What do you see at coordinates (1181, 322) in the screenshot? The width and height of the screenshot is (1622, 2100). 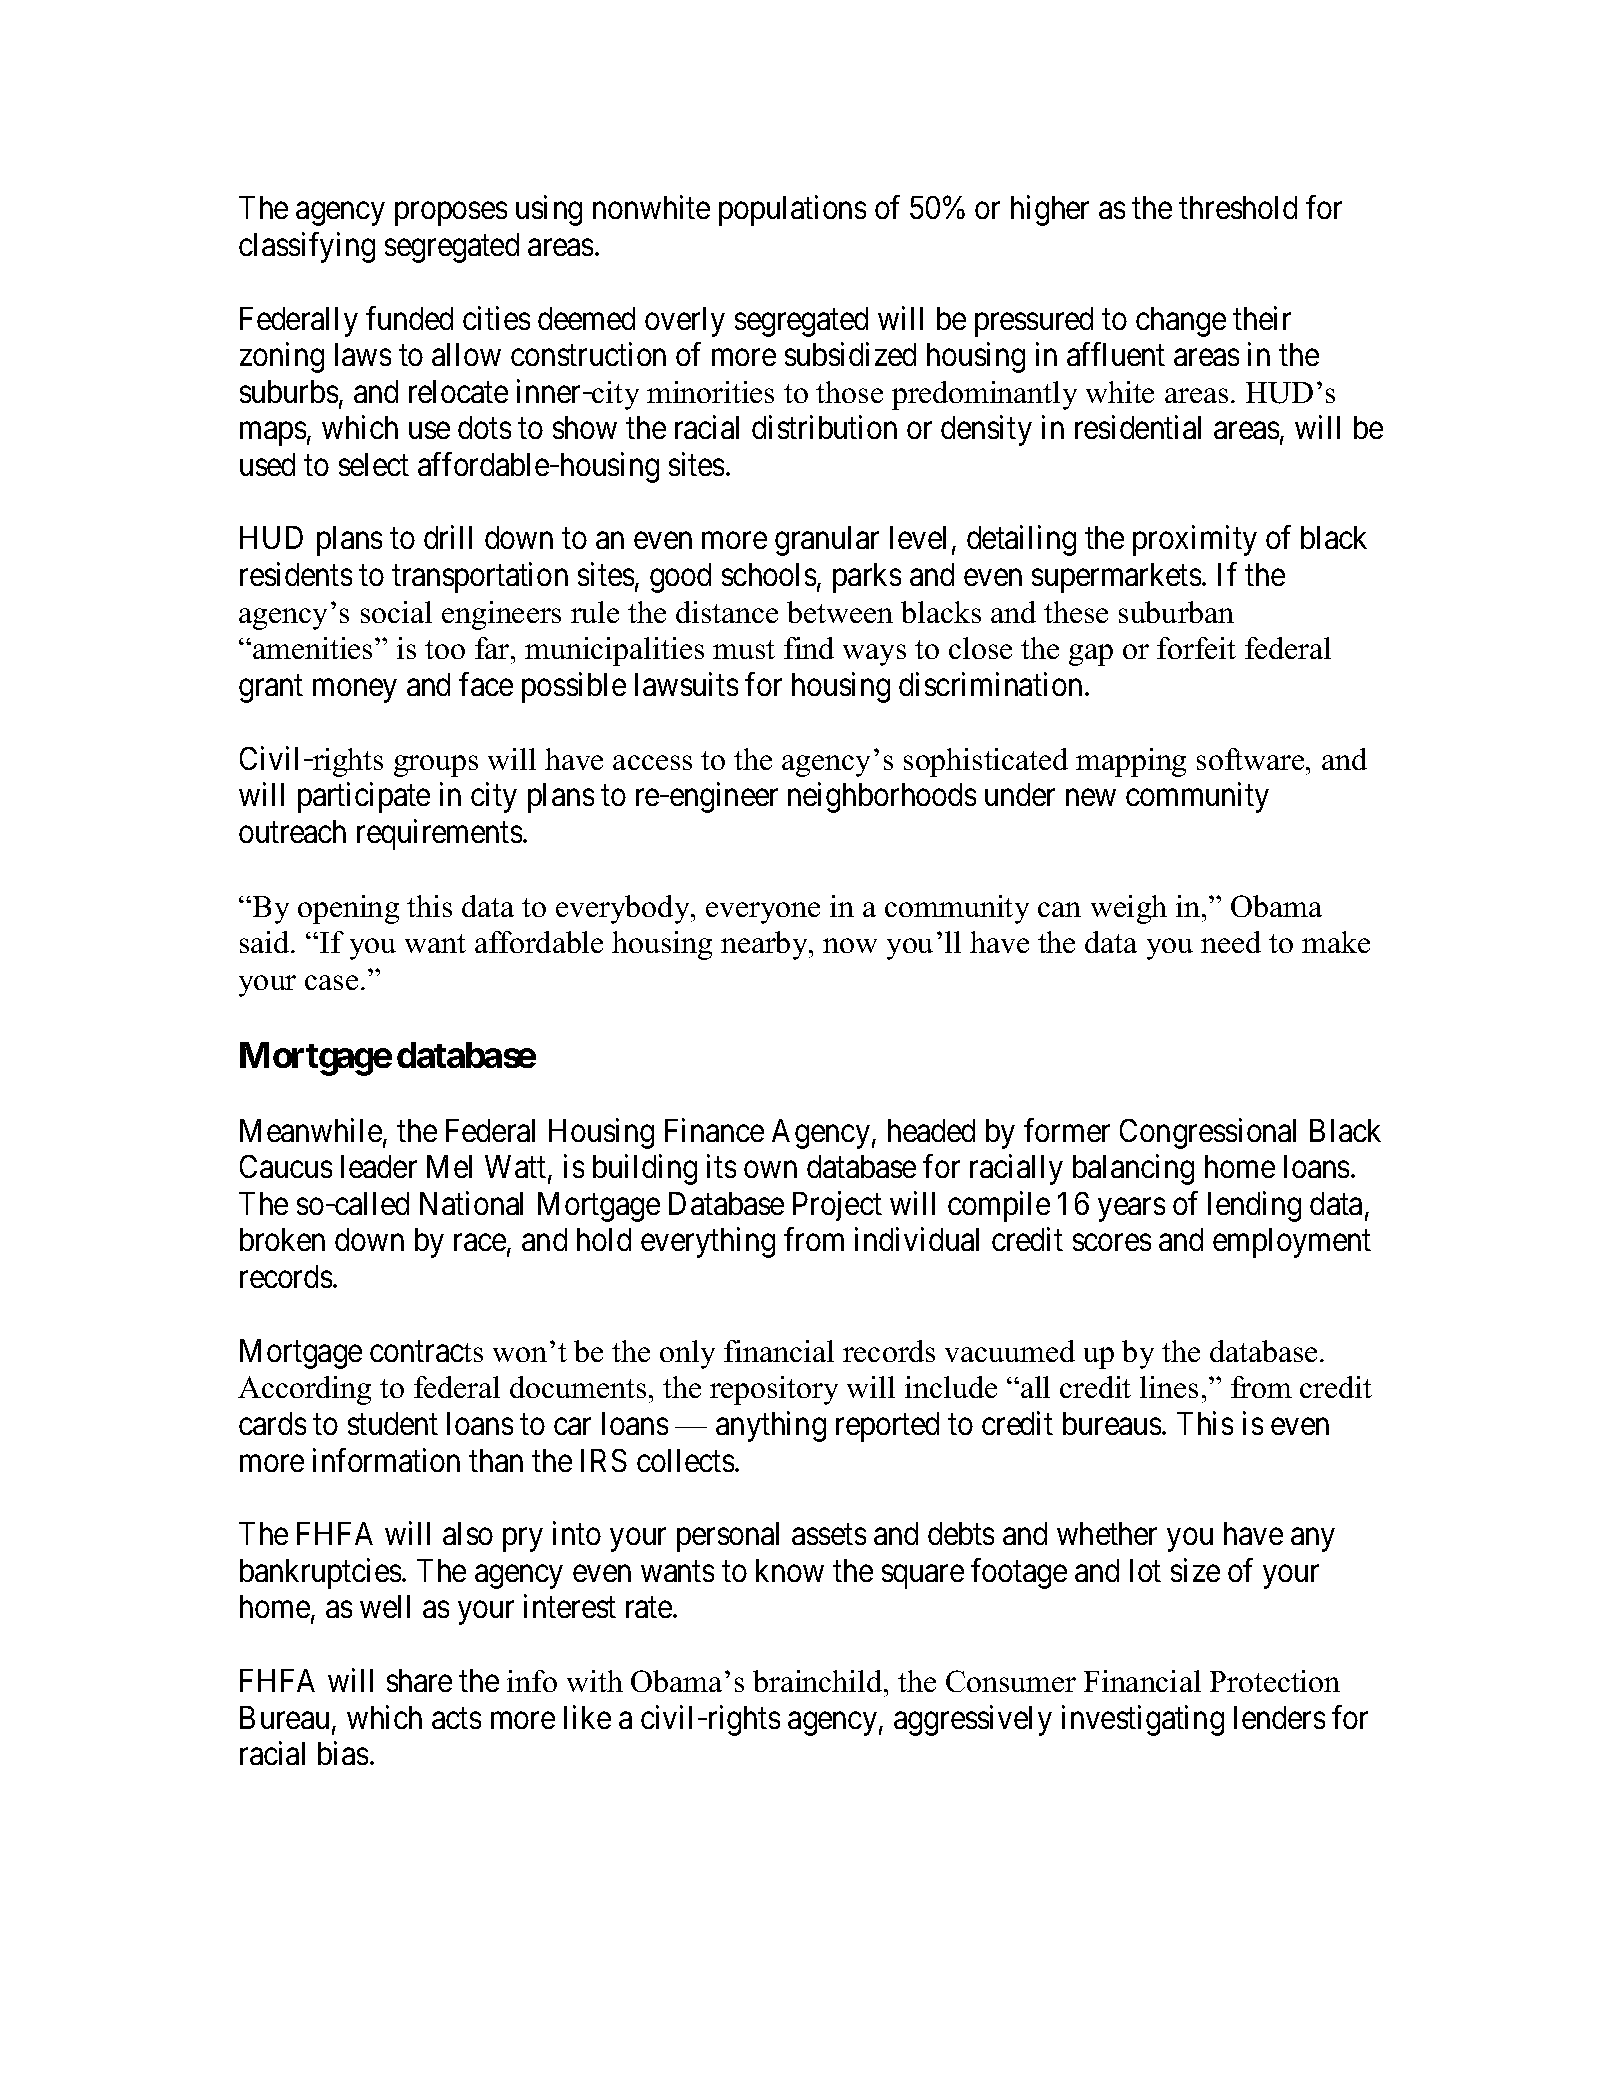 I see `change` at bounding box center [1181, 322].
